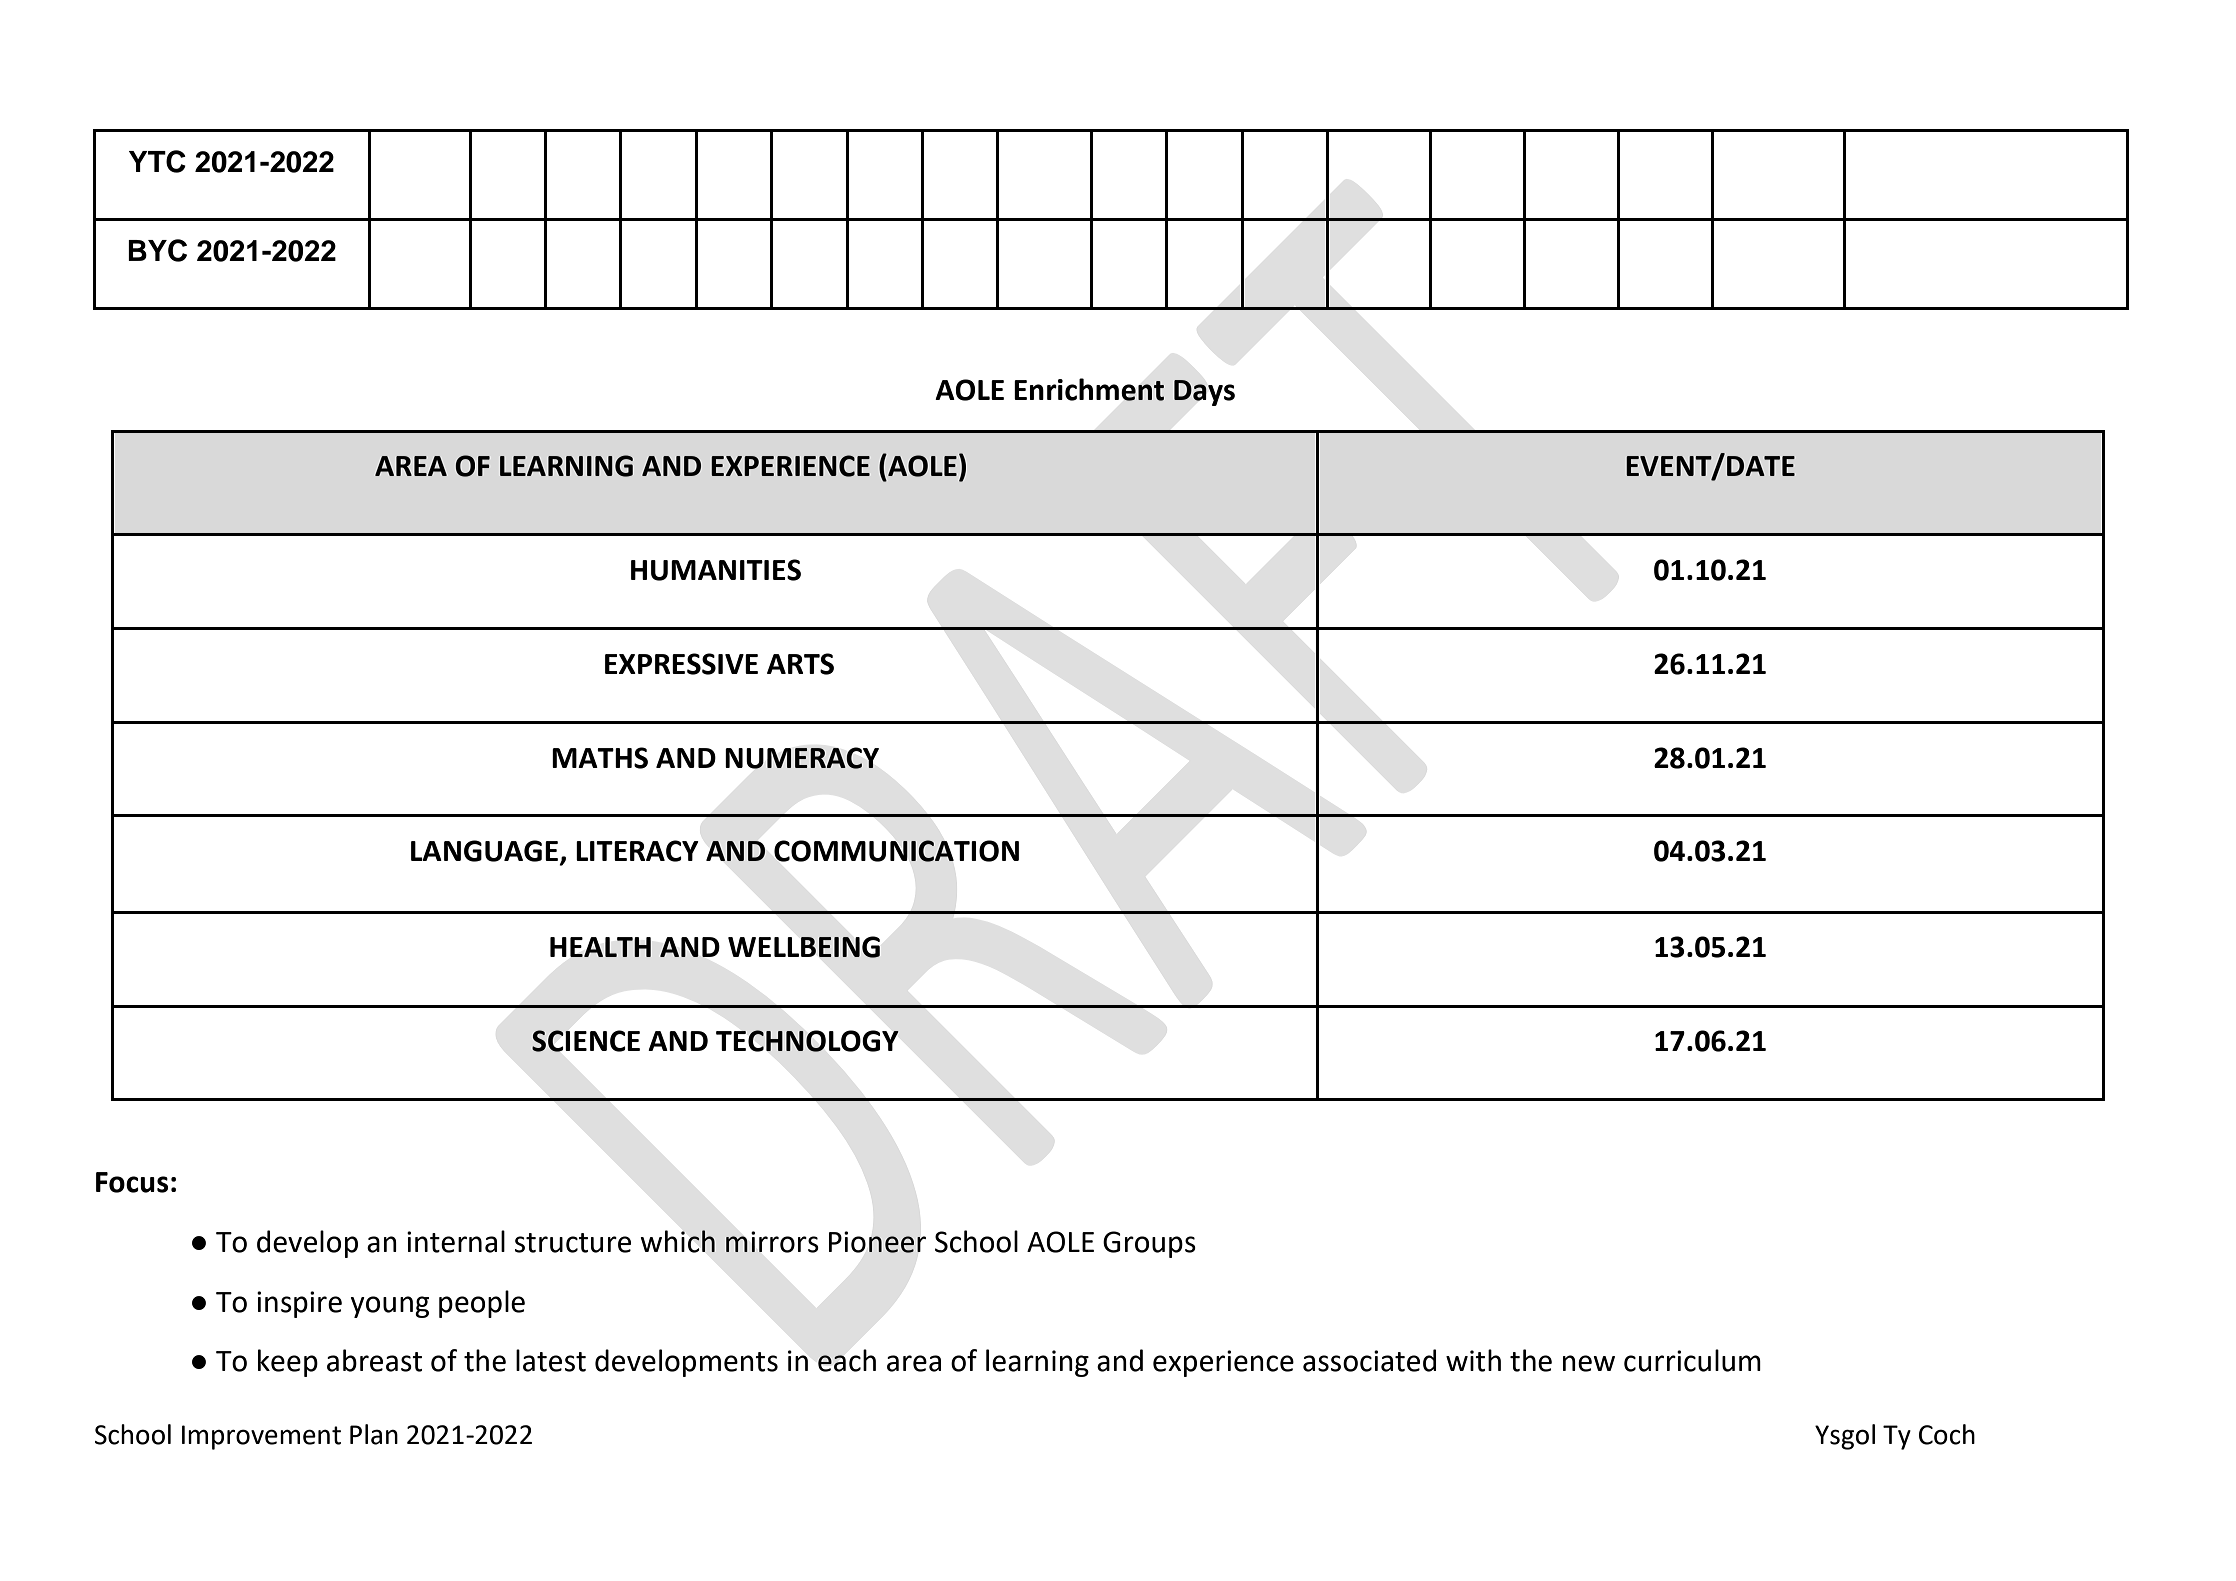  What do you see at coordinates (807, 1041) in the document?
I see `TECHNOLOGY` at bounding box center [807, 1041].
